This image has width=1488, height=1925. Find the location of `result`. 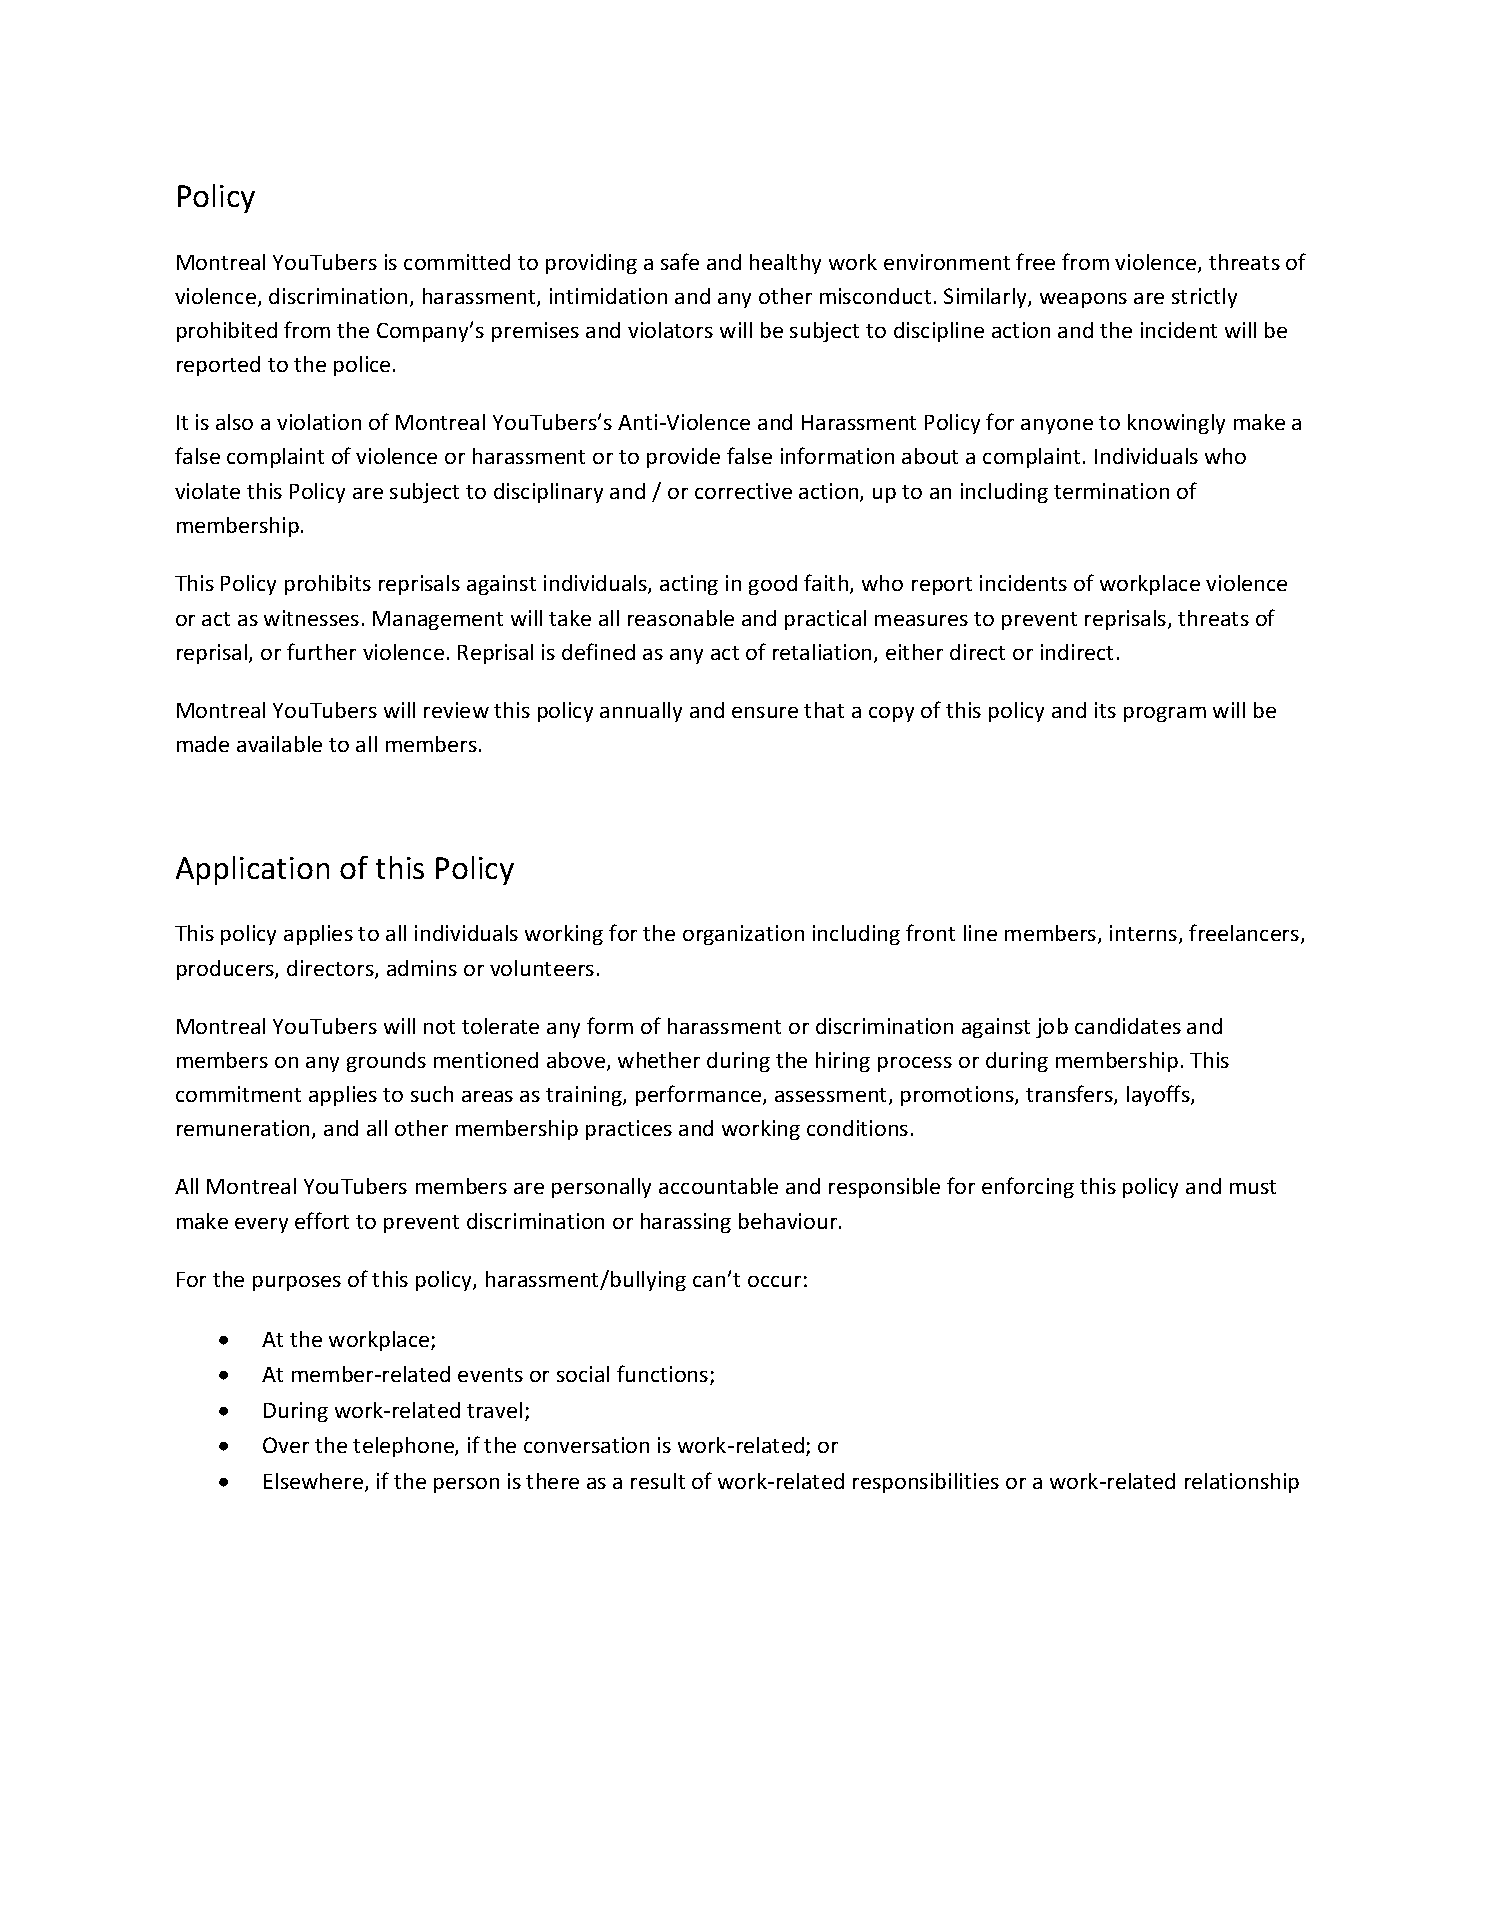

result is located at coordinates (658, 1481).
